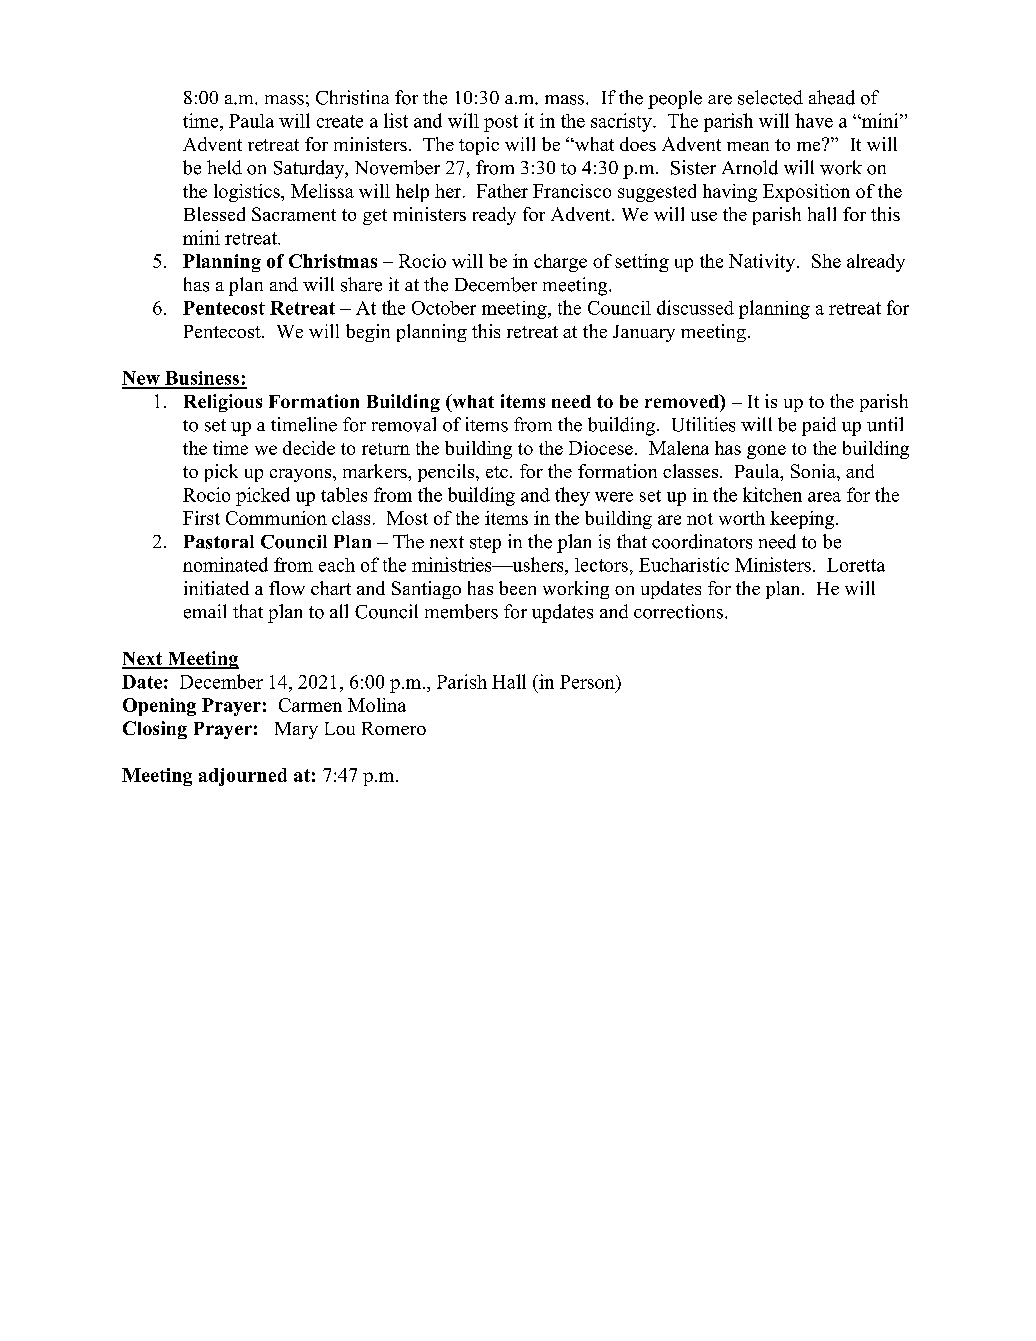  What do you see at coordinates (560, 263) in the image?
I see `charge` at bounding box center [560, 263].
